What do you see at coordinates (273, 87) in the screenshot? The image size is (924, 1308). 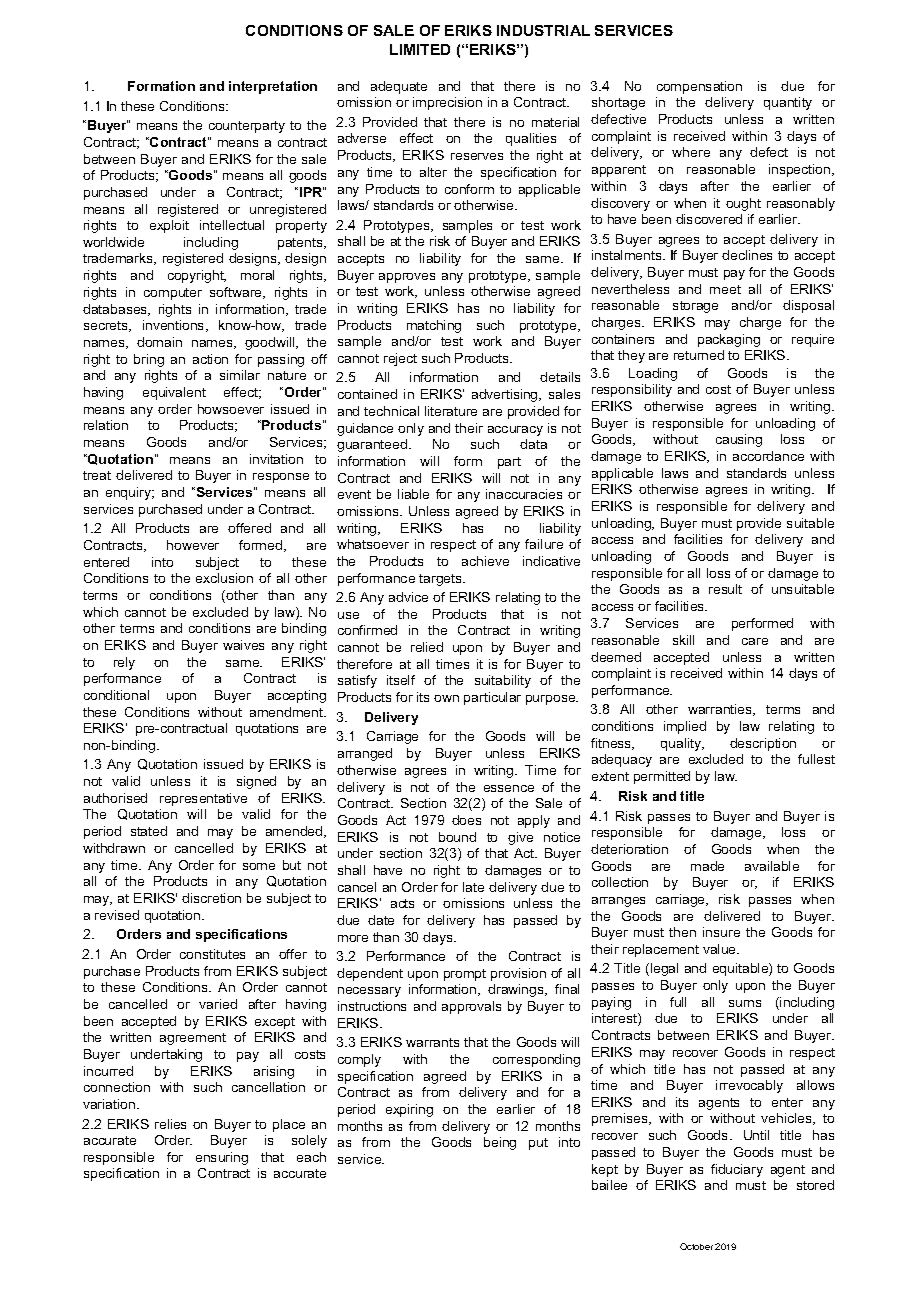 I see `interpretation` at bounding box center [273, 87].
